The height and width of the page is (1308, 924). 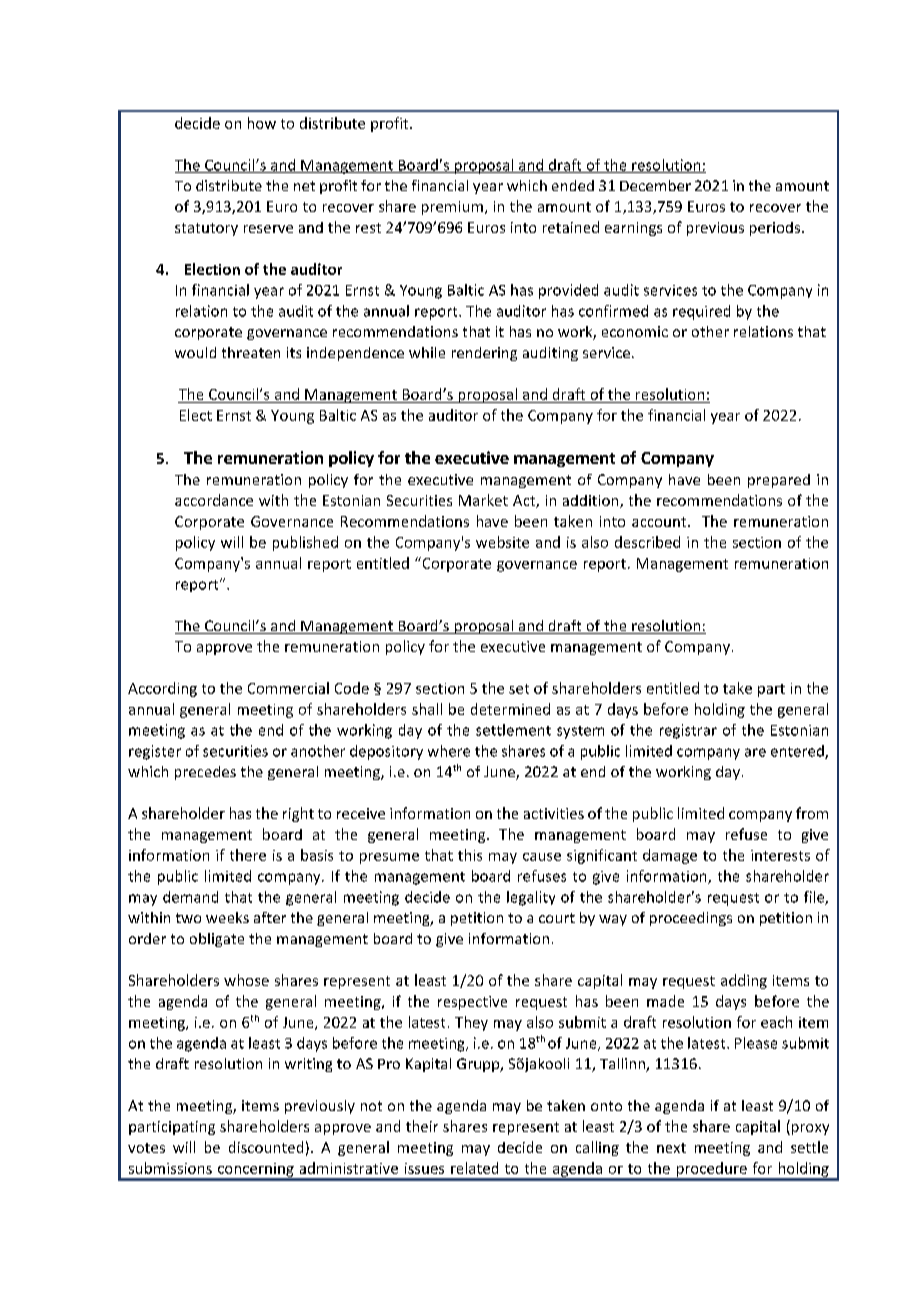 I want to click on determined, so click(x=510, y=709).
